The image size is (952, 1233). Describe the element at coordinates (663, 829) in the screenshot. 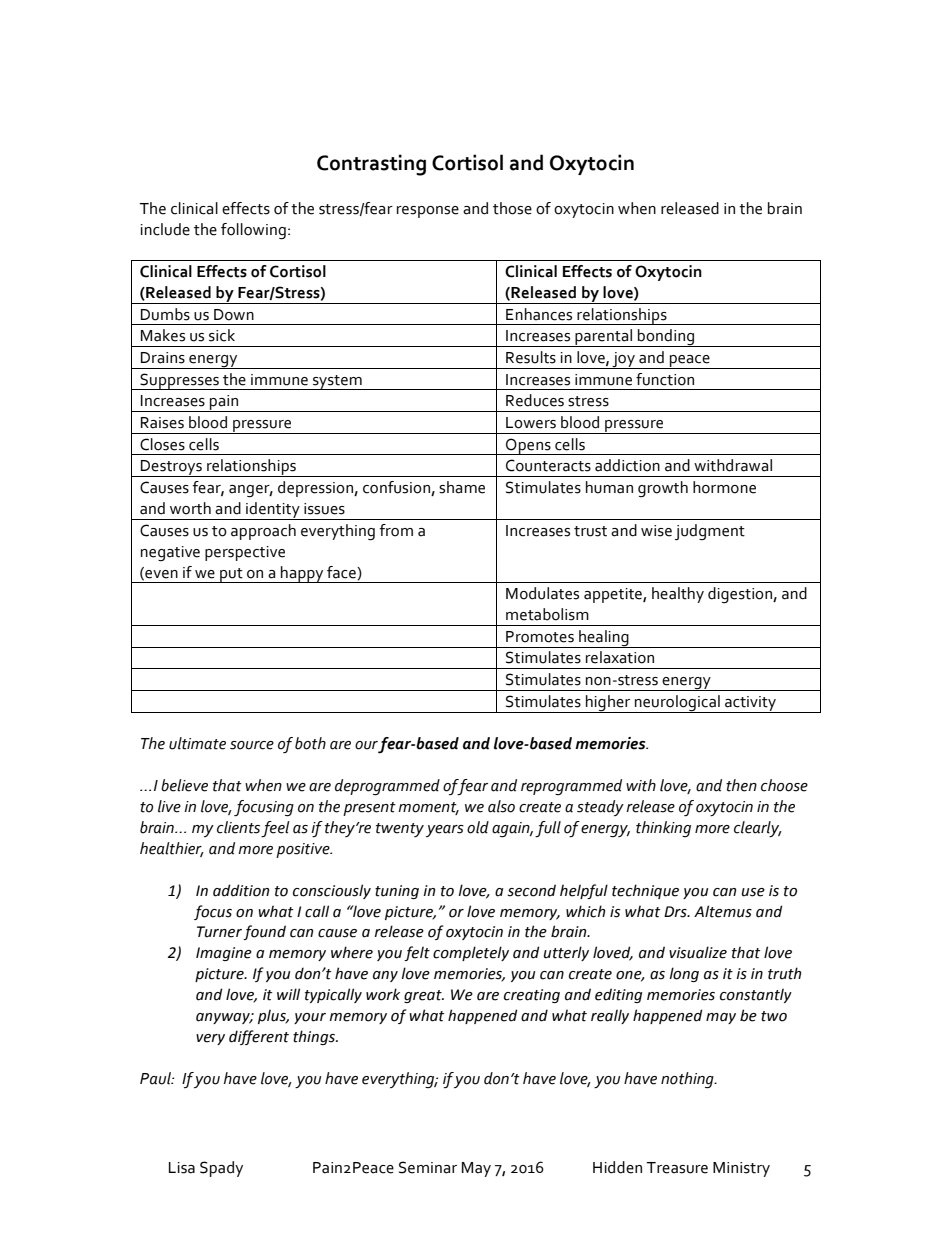

I see `thinking` at that location.
